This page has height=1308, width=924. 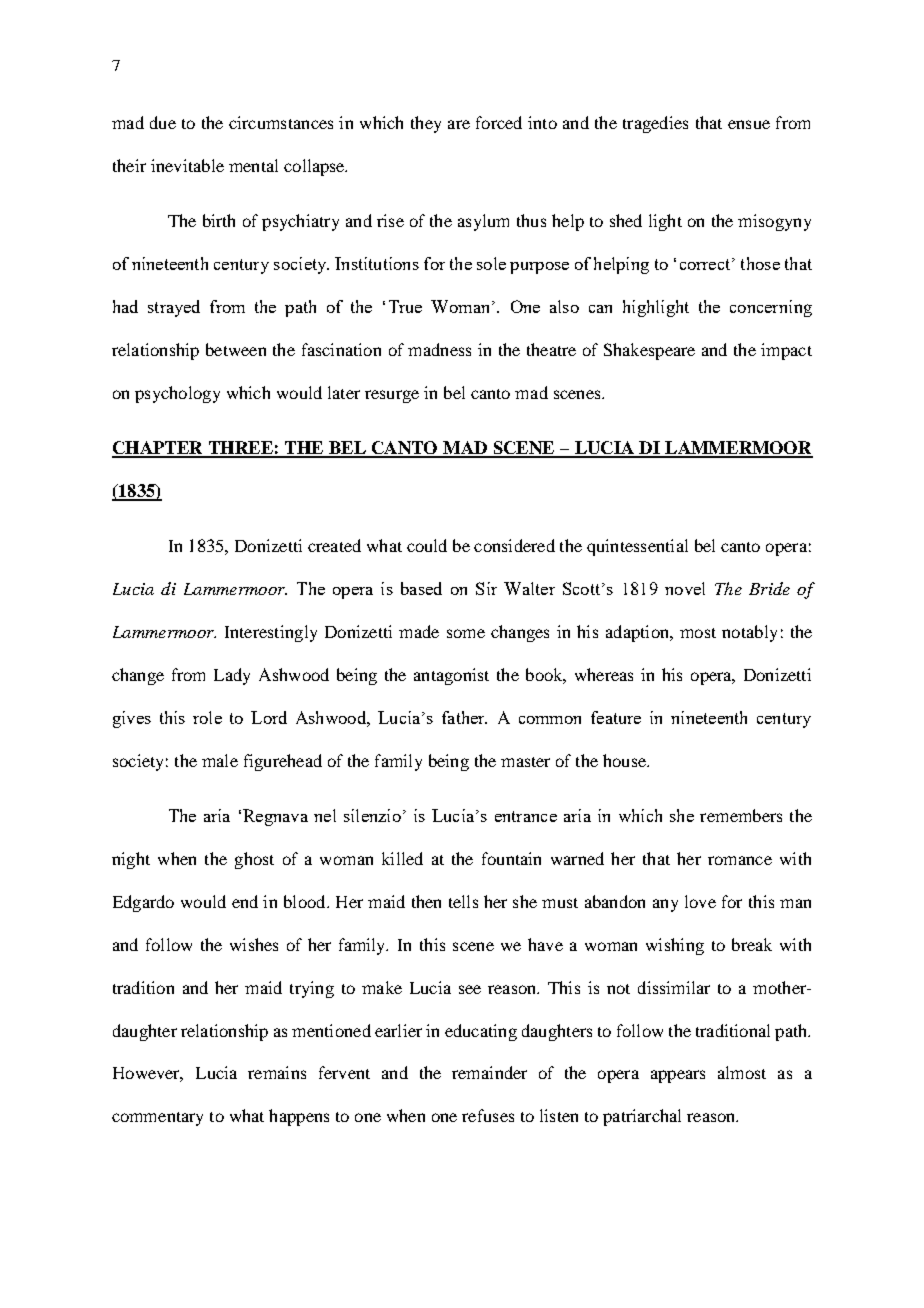 I want to click on Interestingly, so click(x=271, y=633).
